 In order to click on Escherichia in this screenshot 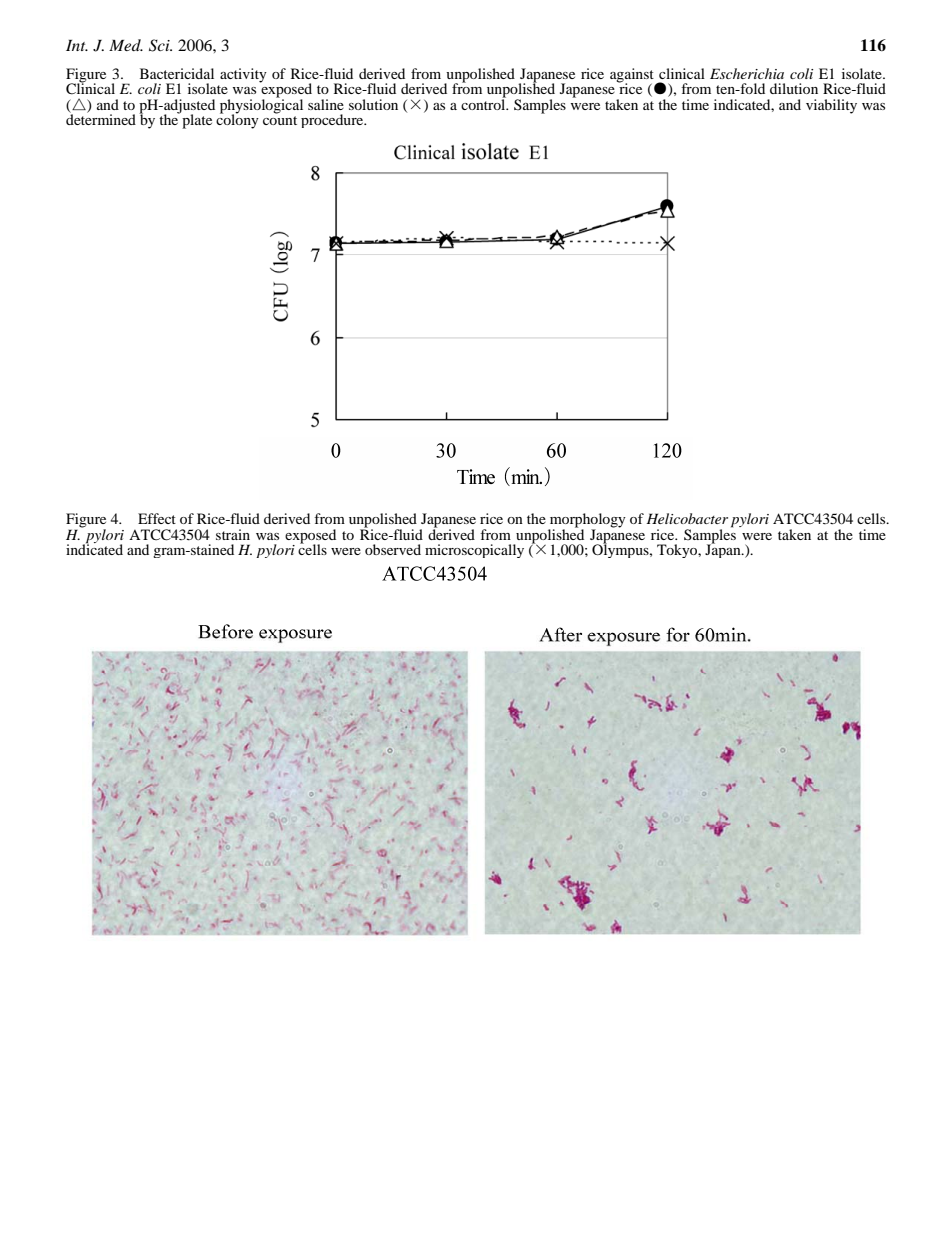, I will do `click(747, 73)`.
